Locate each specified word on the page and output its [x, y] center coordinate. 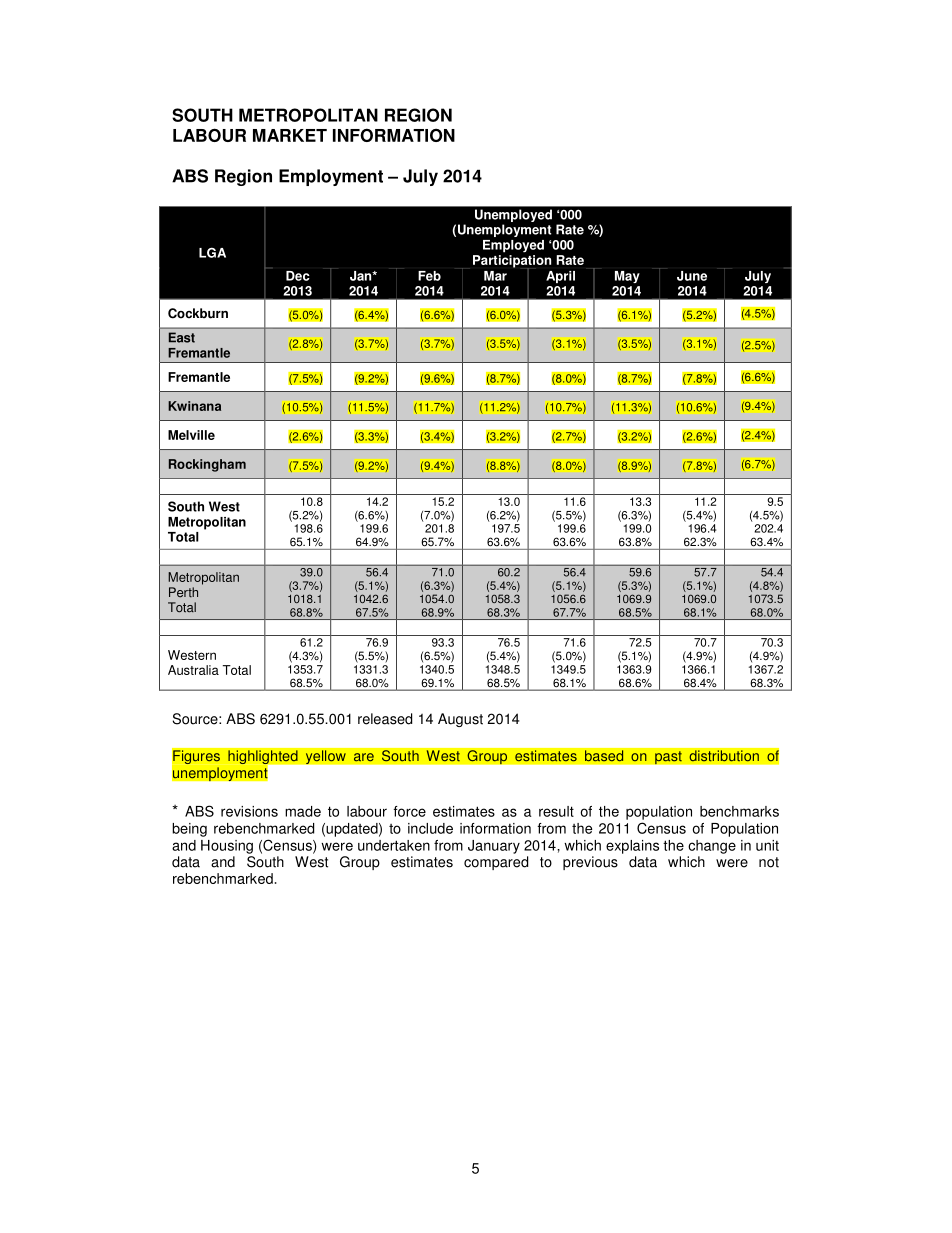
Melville [191, 435]
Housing [227, 847]
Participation [512, 262]
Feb [429, 276]
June [692, 276]
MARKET [290, 135]
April [560, 277]
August [460, 720]
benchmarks [739, 811]
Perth [183, 592]
